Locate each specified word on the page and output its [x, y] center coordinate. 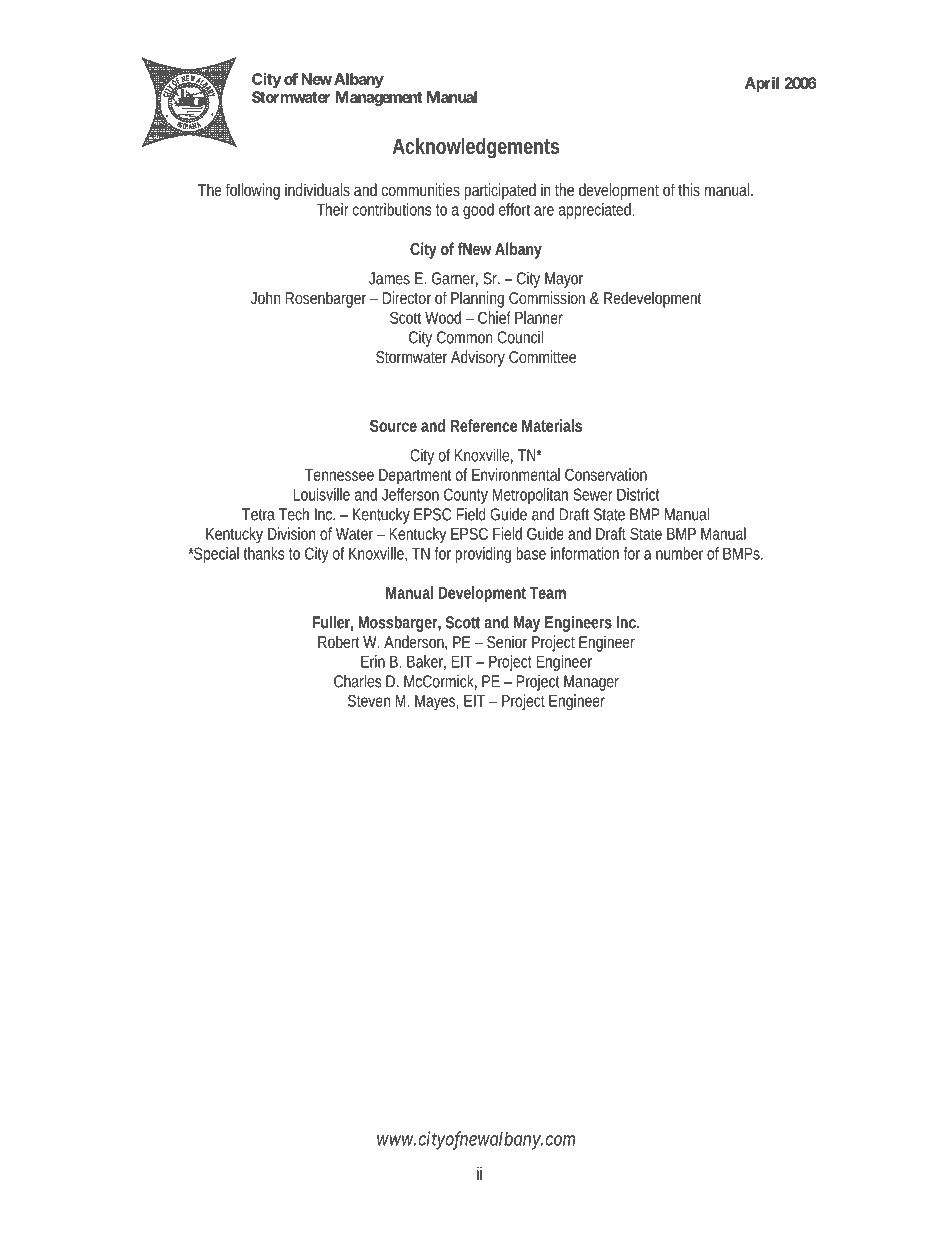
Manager [591, 683]
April [762, 84]
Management [379, 98]
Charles [358, 681]
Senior [507, 641]
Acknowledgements [476, 148]
